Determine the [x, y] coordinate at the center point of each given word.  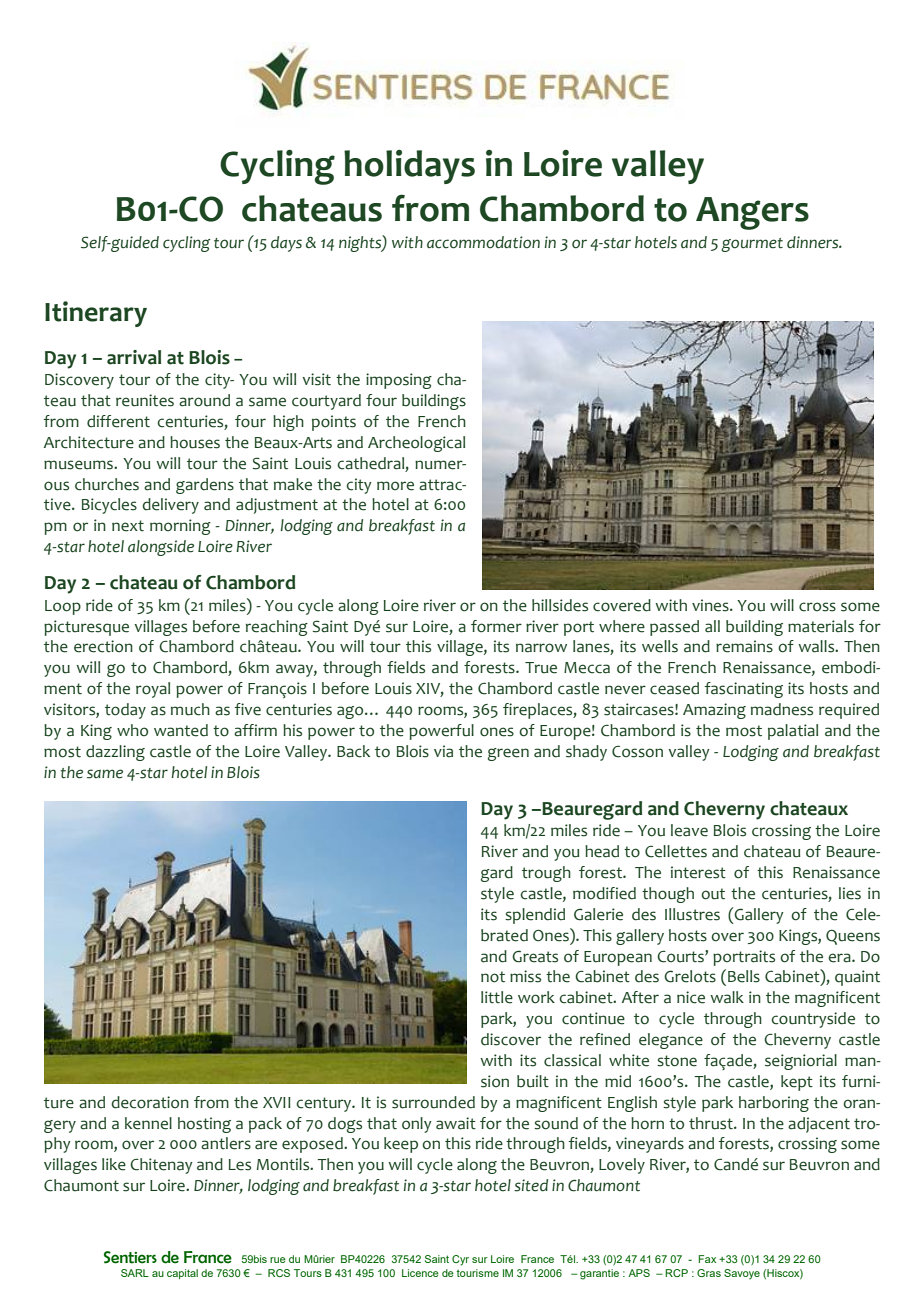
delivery [170, 506]
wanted [181, 730]
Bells [744, 976]
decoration [150, 1102]
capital [182, 1274]
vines [711, 605]
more [395, 486]
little [497, 997]
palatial [793, 732]
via [443, 751]
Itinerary [96, 314]
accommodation [483, 242]
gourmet [752, 245]
